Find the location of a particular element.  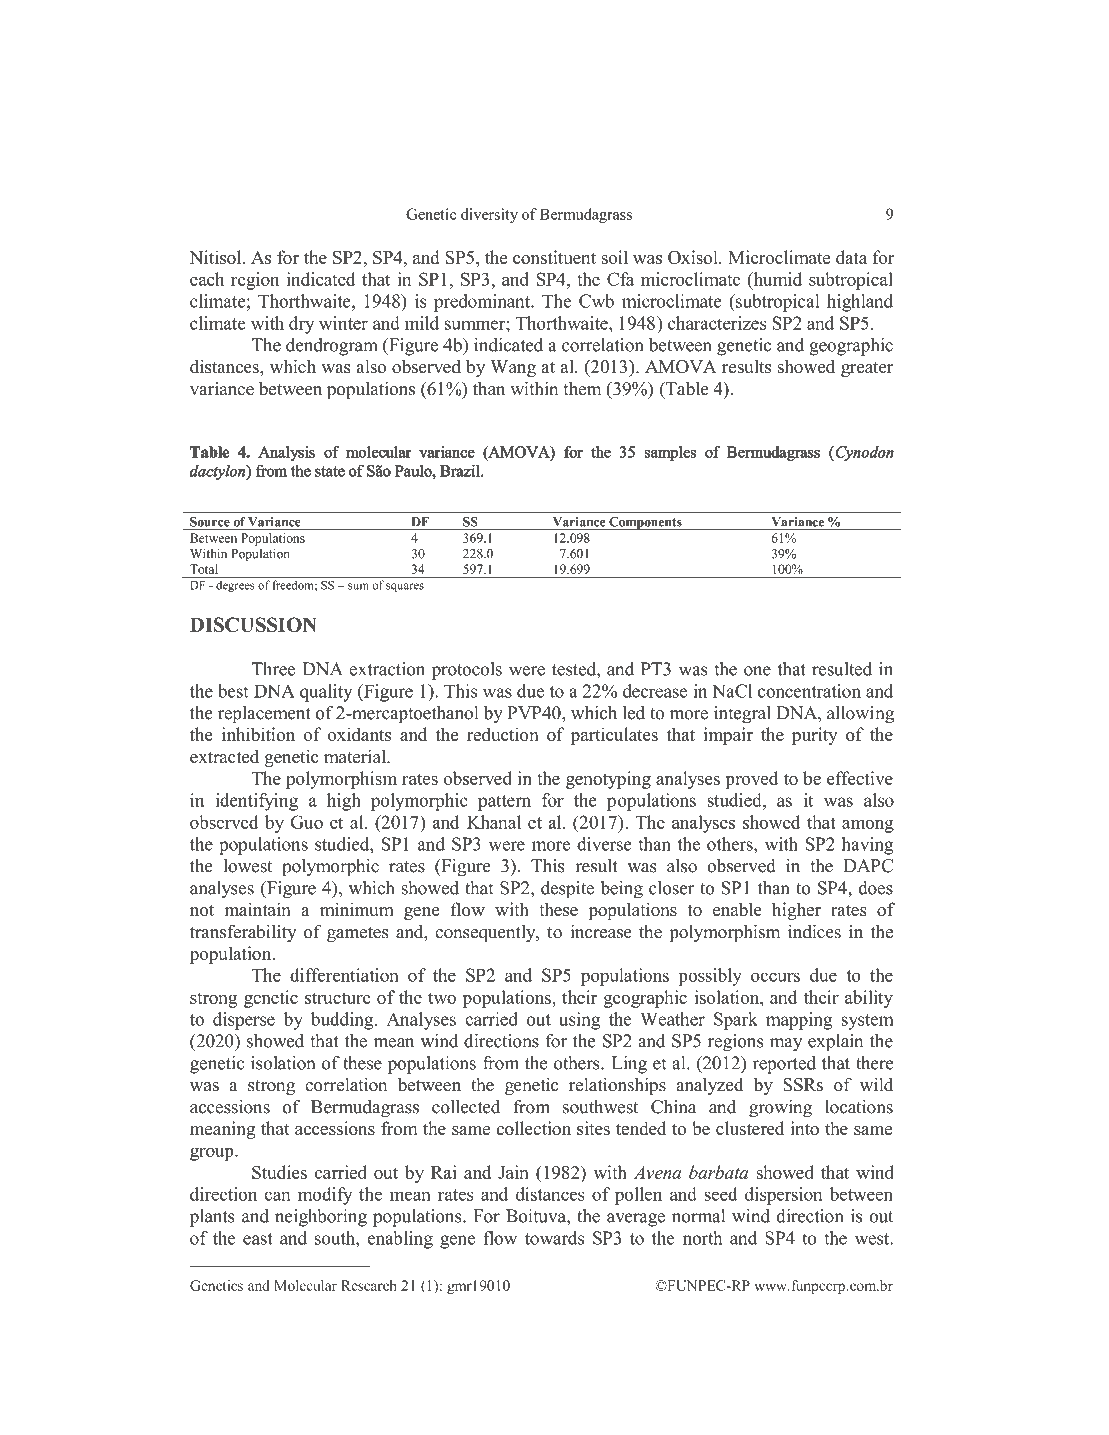

samples is located at coordinates (670, 453).
